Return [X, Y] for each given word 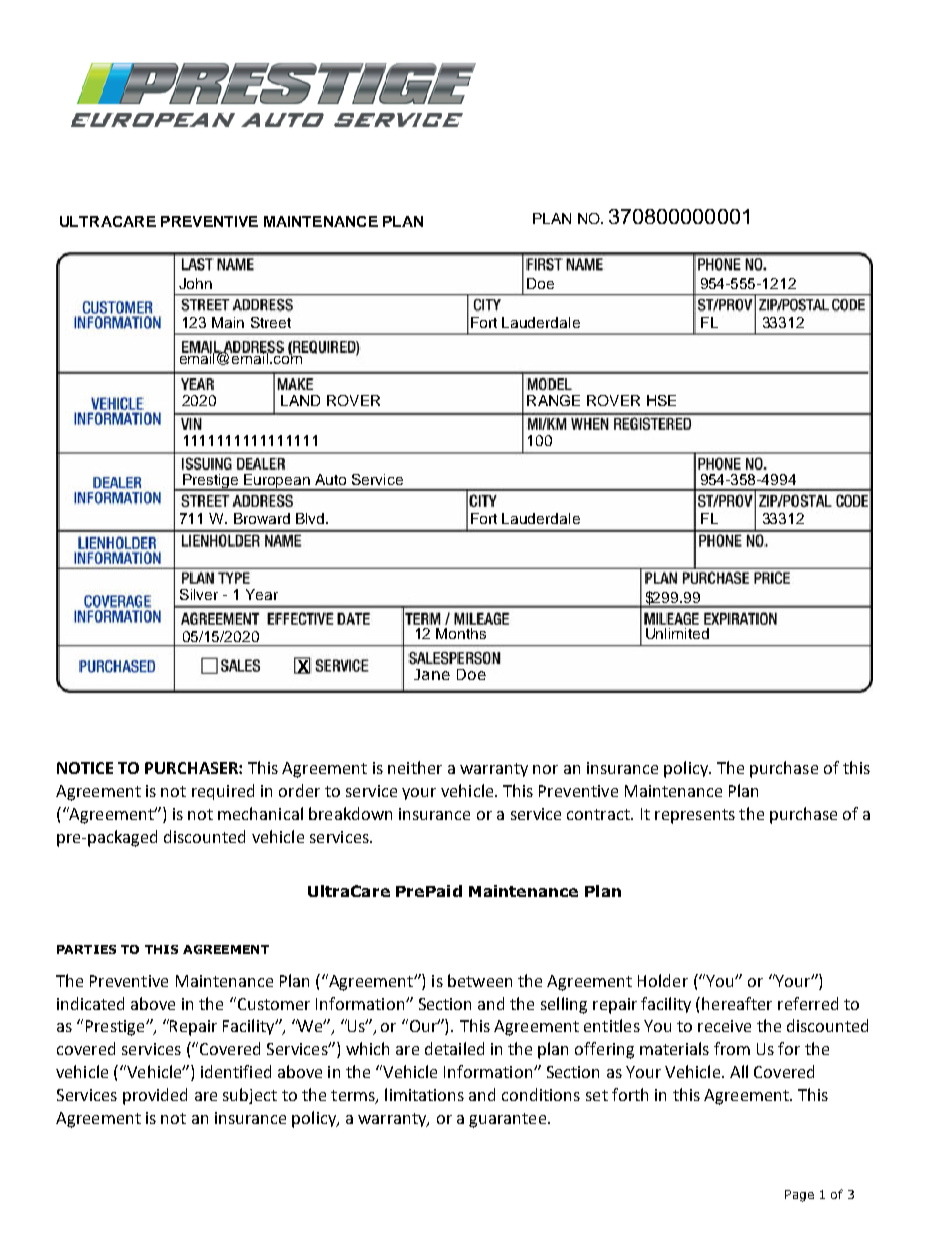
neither [415, 767]
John [195, 283]
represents [695, 816]
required [223, 792]
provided [155, 1096]
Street [271, 322]
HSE [661, 400]
